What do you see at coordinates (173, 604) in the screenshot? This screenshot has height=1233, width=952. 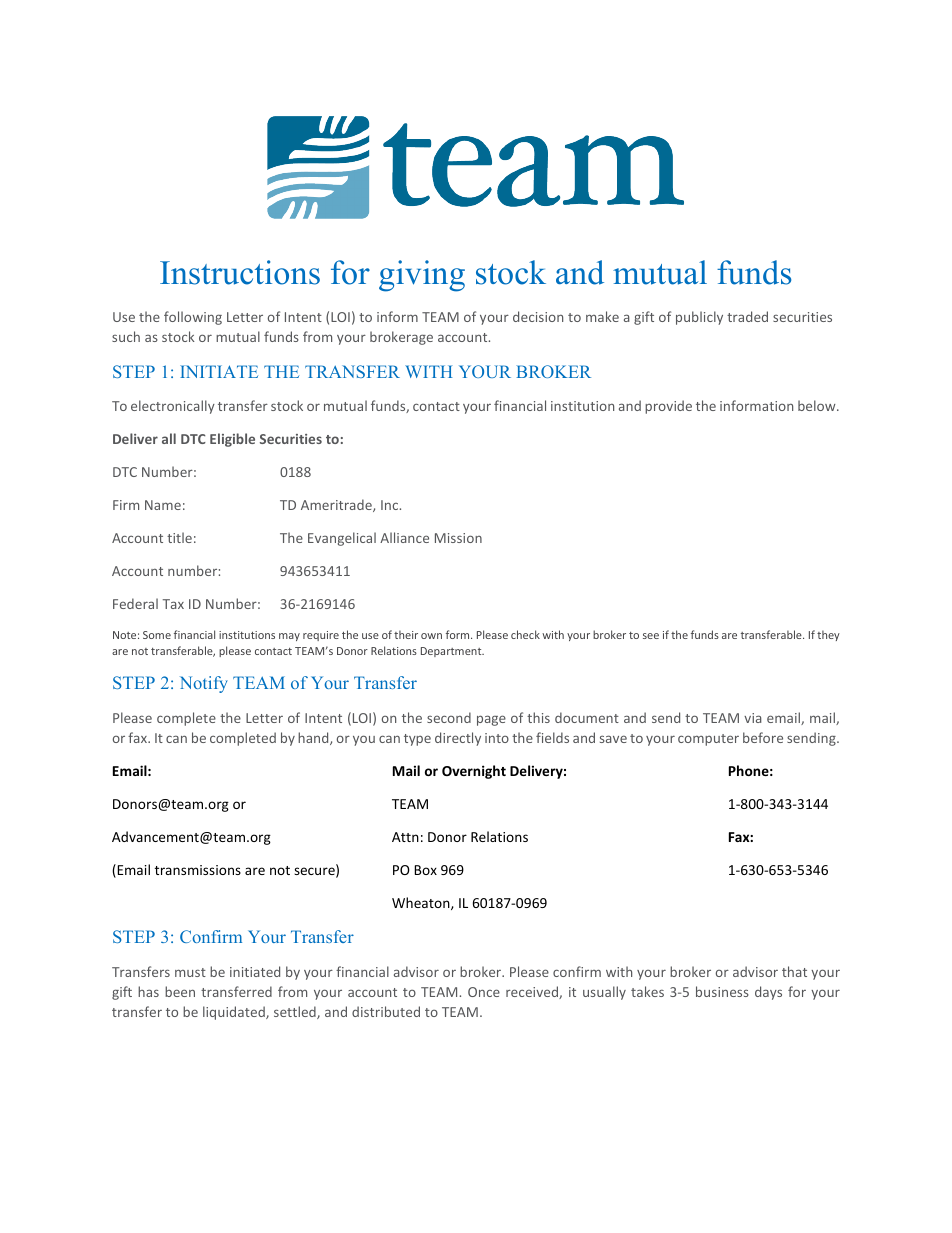 I see `Tax` at bounding box center [173, 604].
